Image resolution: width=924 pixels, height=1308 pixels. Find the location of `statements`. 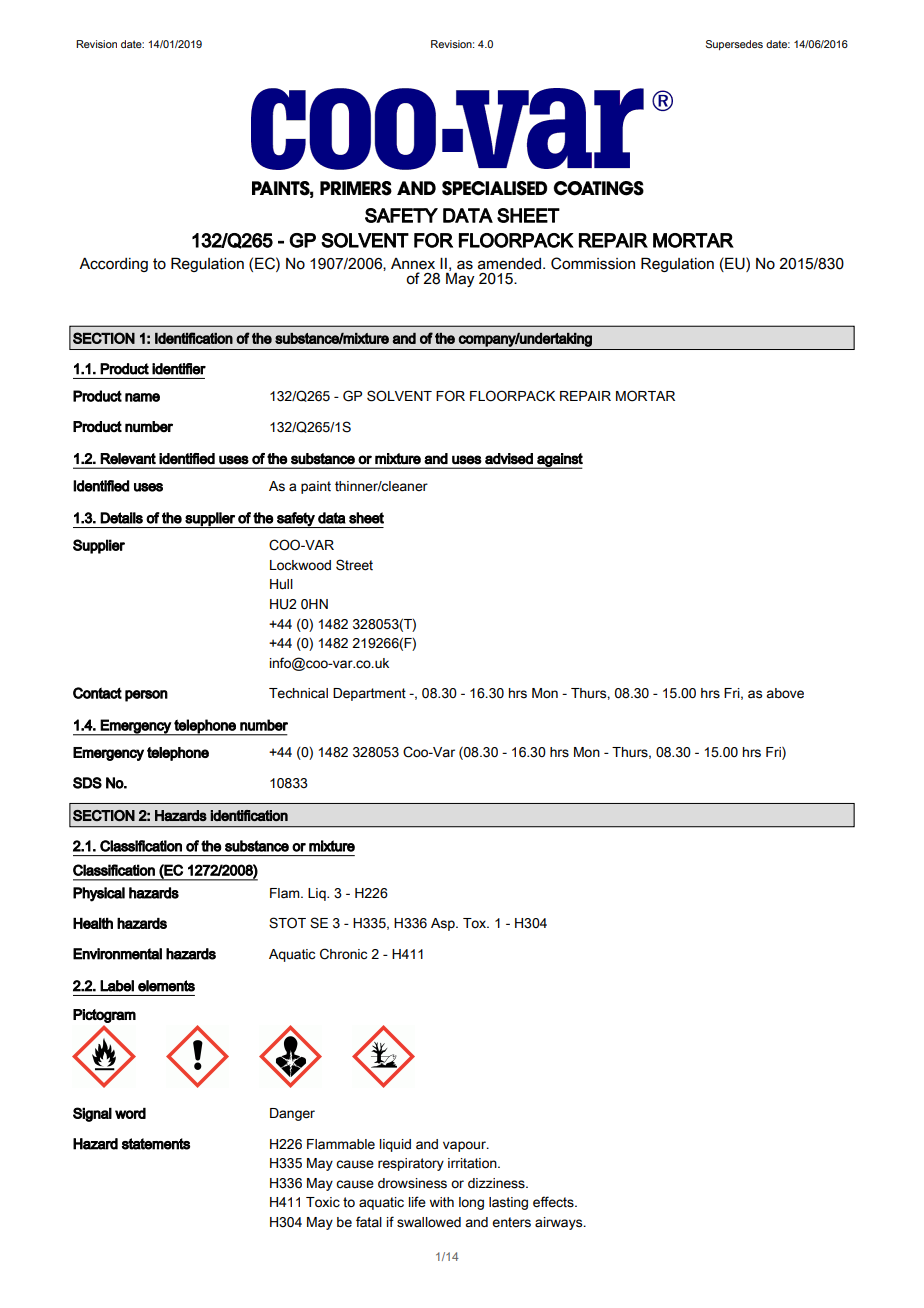

statements is located at coordinates (156, 1144).
